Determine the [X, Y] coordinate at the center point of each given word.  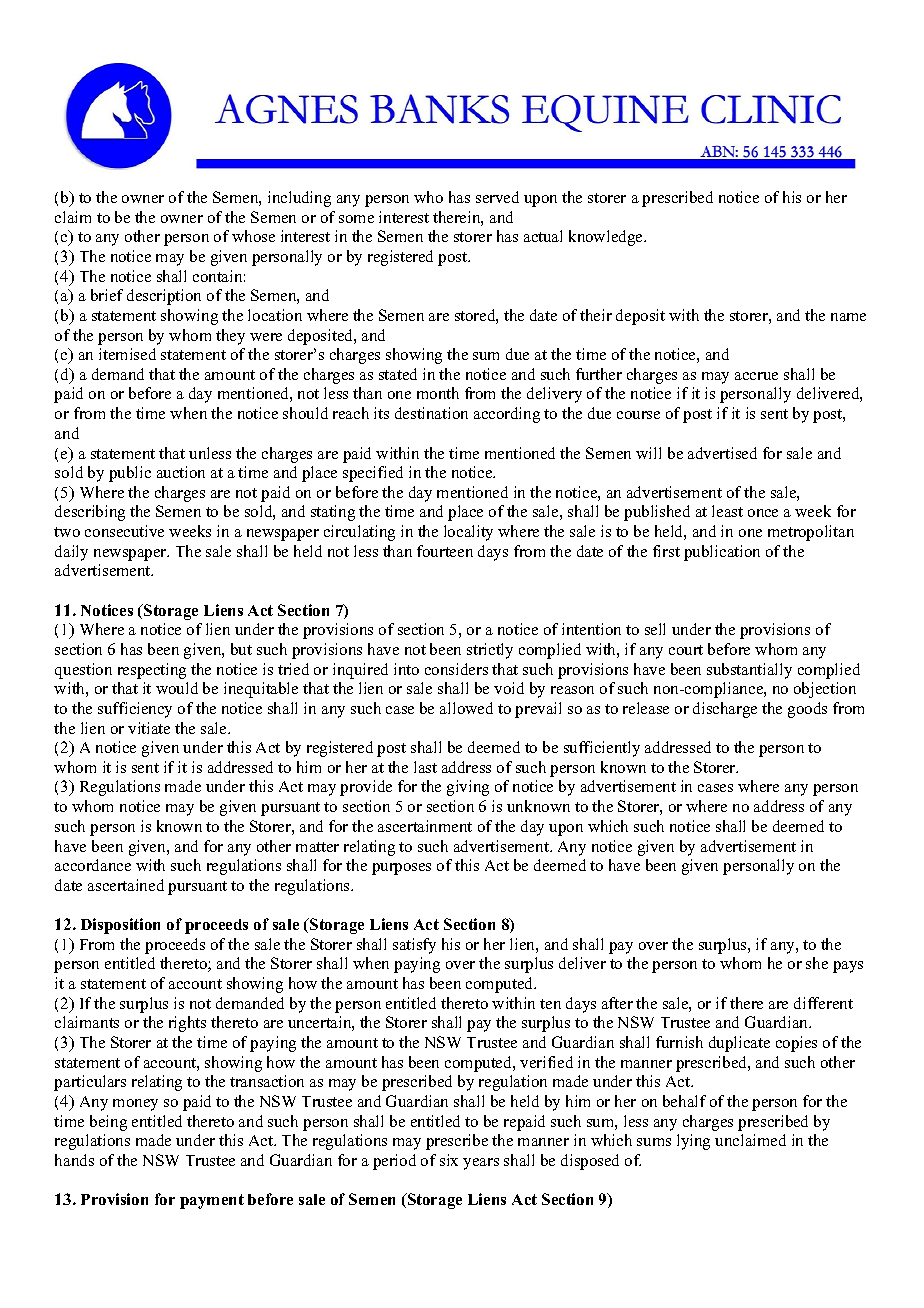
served [497, 197]
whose [253, 236]
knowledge [607, 238]
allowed [466, 708]
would [177, 688]
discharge [725, 710]
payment [212, 1201]
